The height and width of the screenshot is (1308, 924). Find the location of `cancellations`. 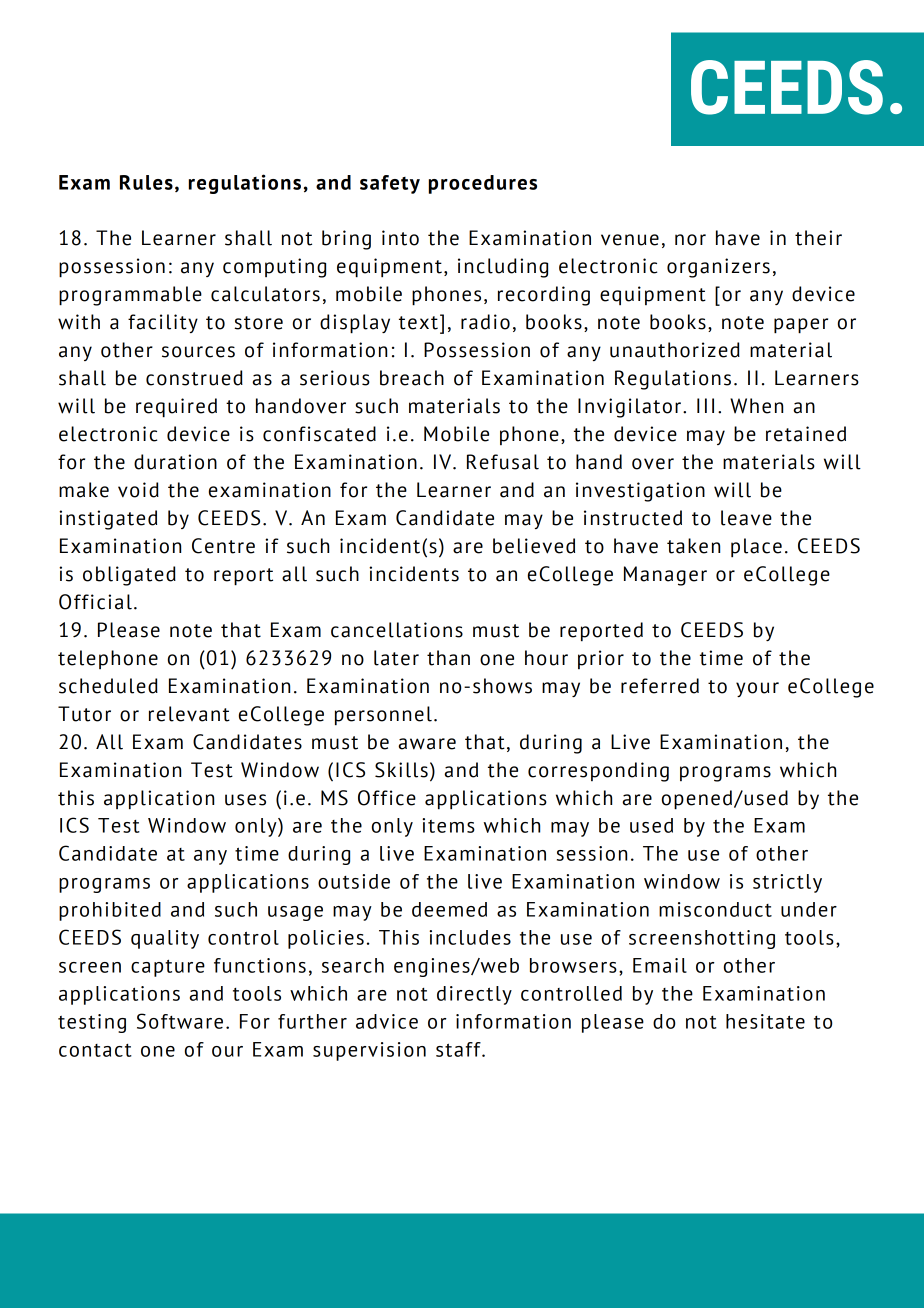

cancellations is located at coordinates (397, 630).
